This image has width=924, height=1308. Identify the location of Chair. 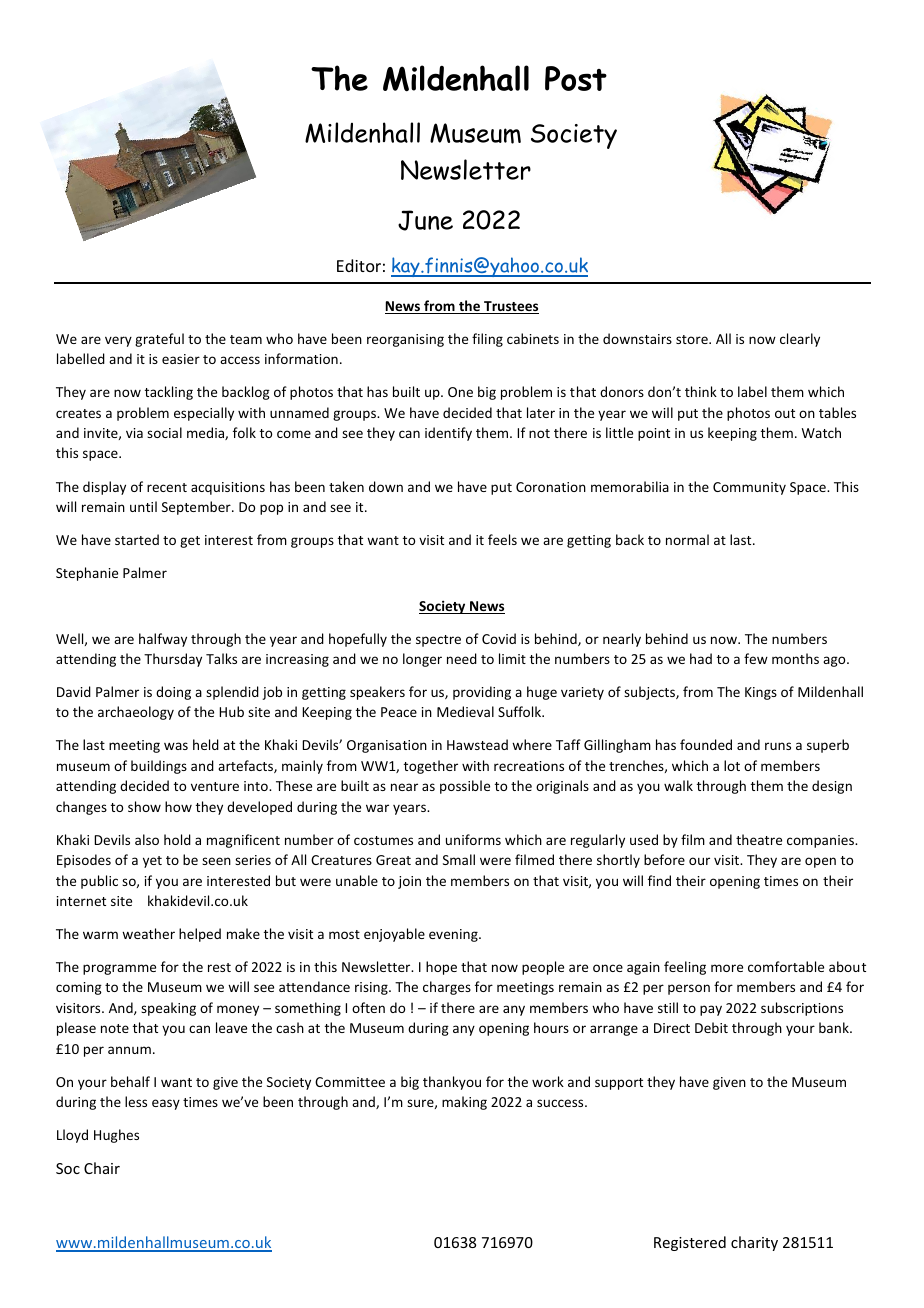
(102, 1168).
